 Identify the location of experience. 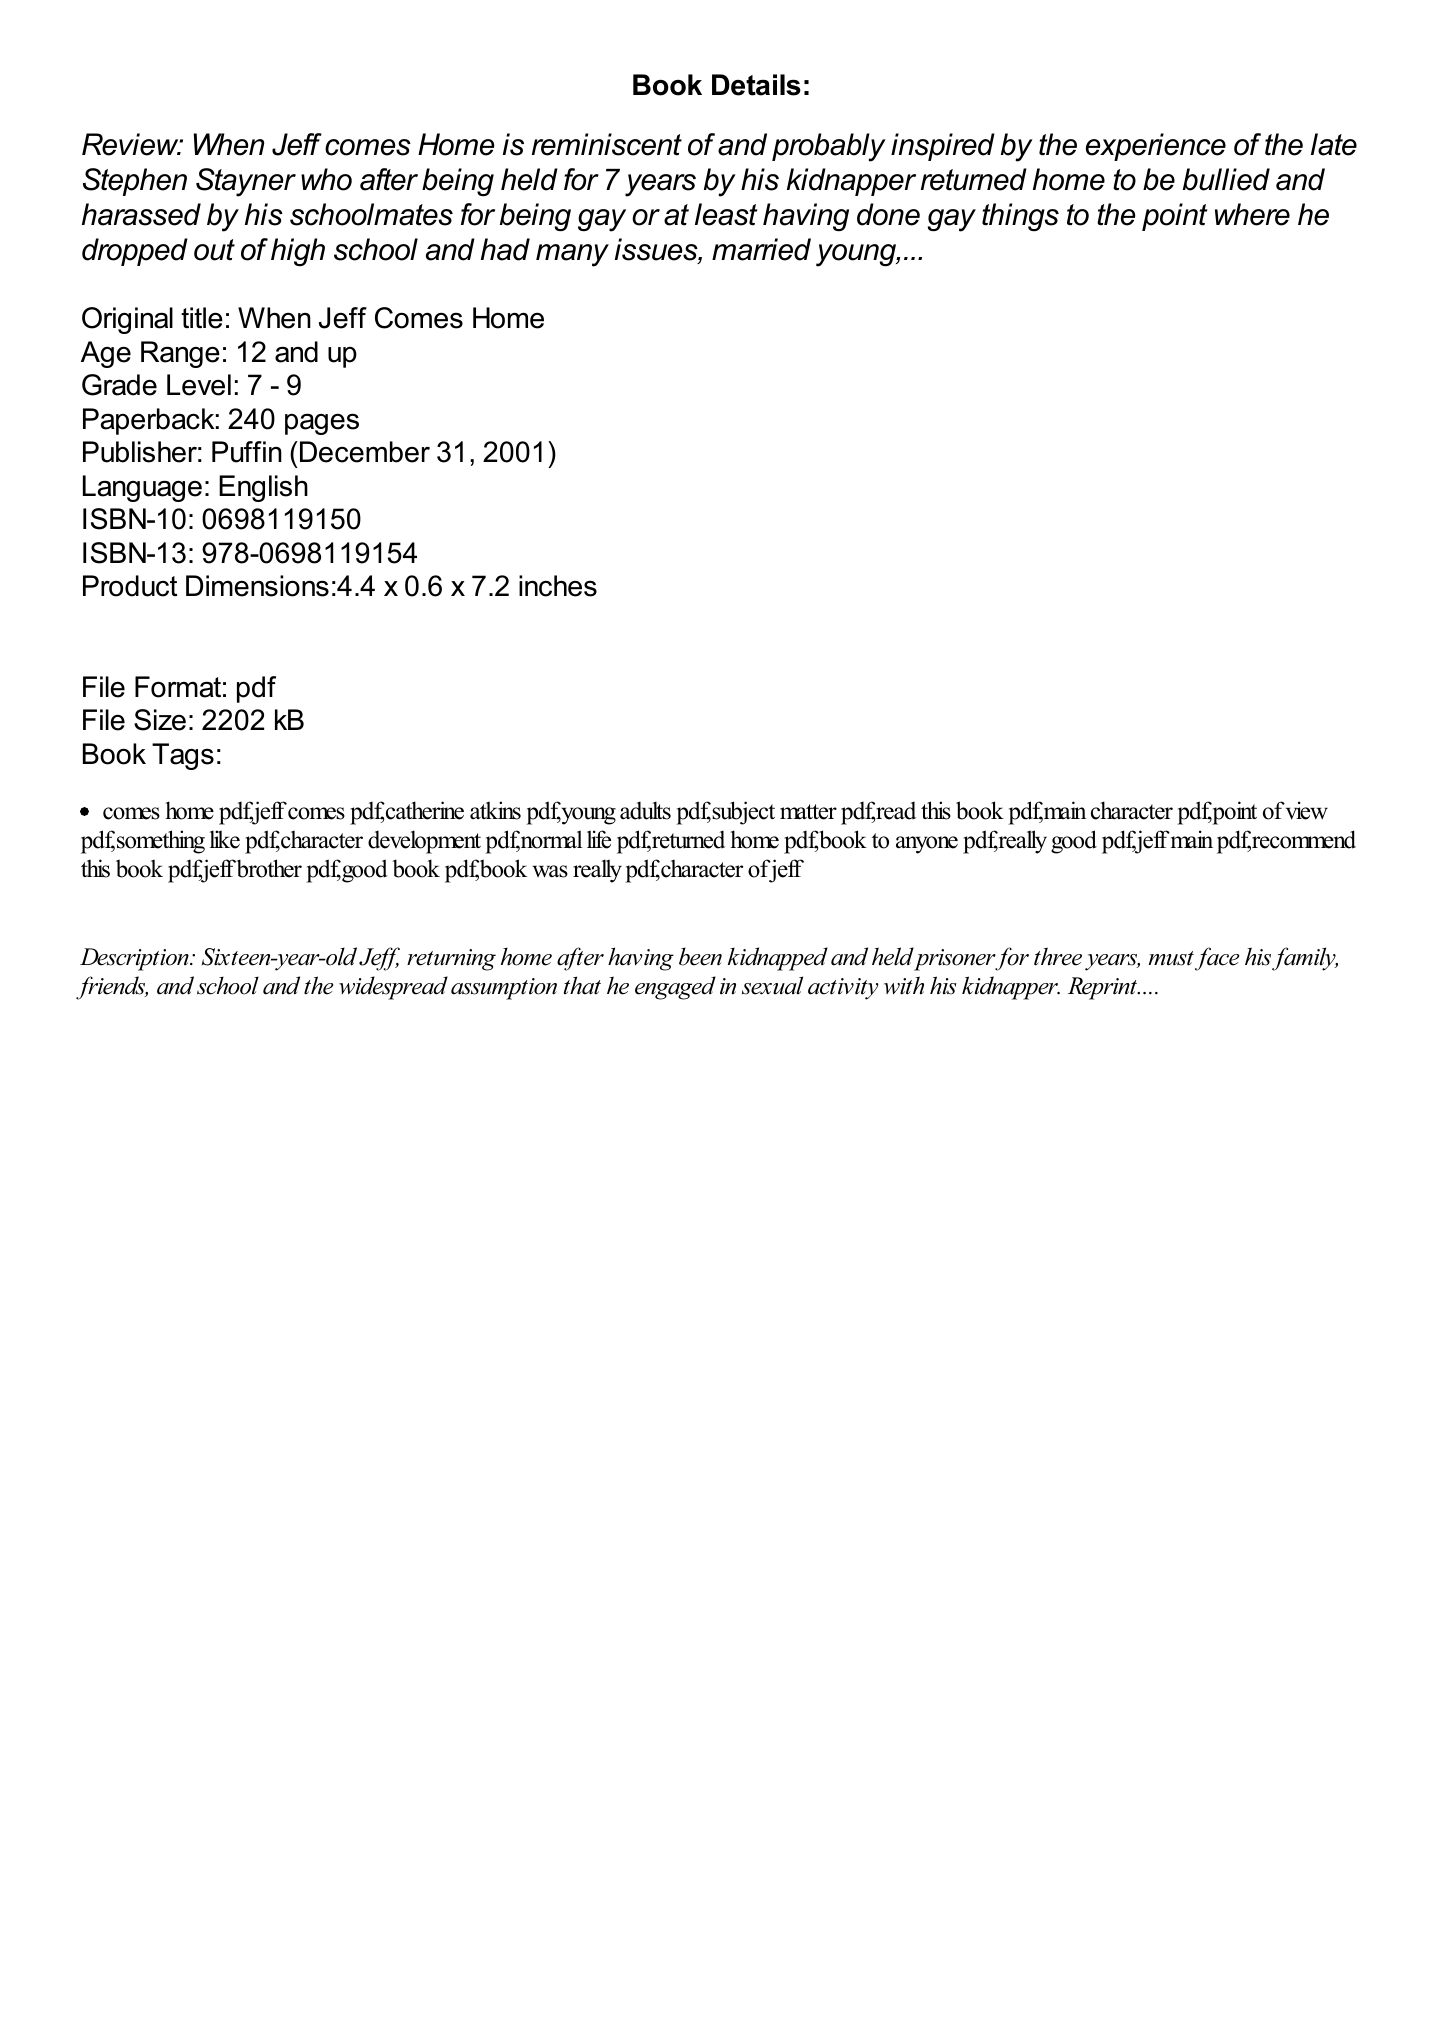
(1156, 147).
